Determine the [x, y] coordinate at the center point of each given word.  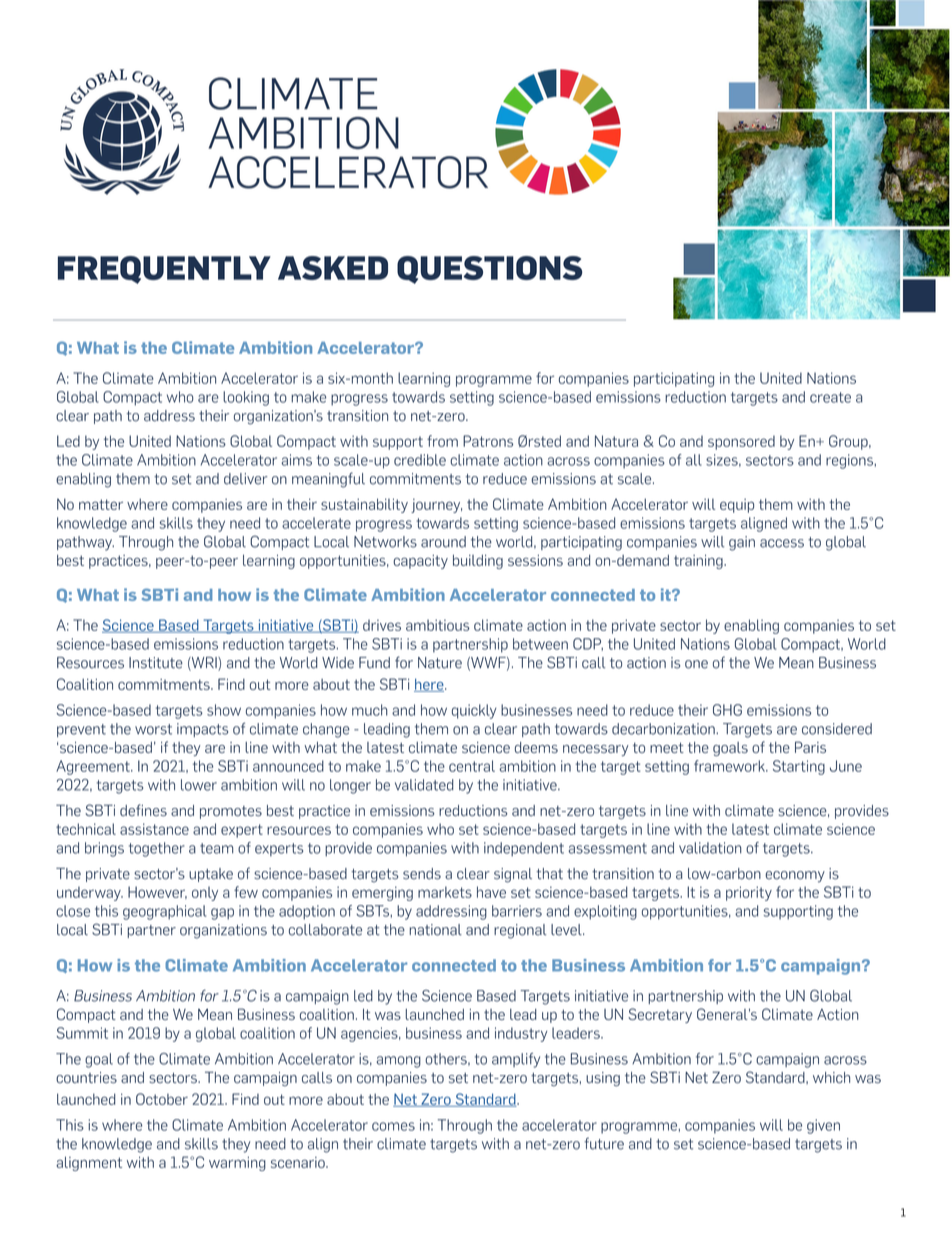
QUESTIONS [489, 270]
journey [436, 506]
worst [153, 729]
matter [101, 504]
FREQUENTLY [164, 270]
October [162, 1099]
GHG [727, 710]
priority [749, 893]
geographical [164, 912]
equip [737, 506]
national [436, 930]
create [830, 397]
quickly [474, 711]
